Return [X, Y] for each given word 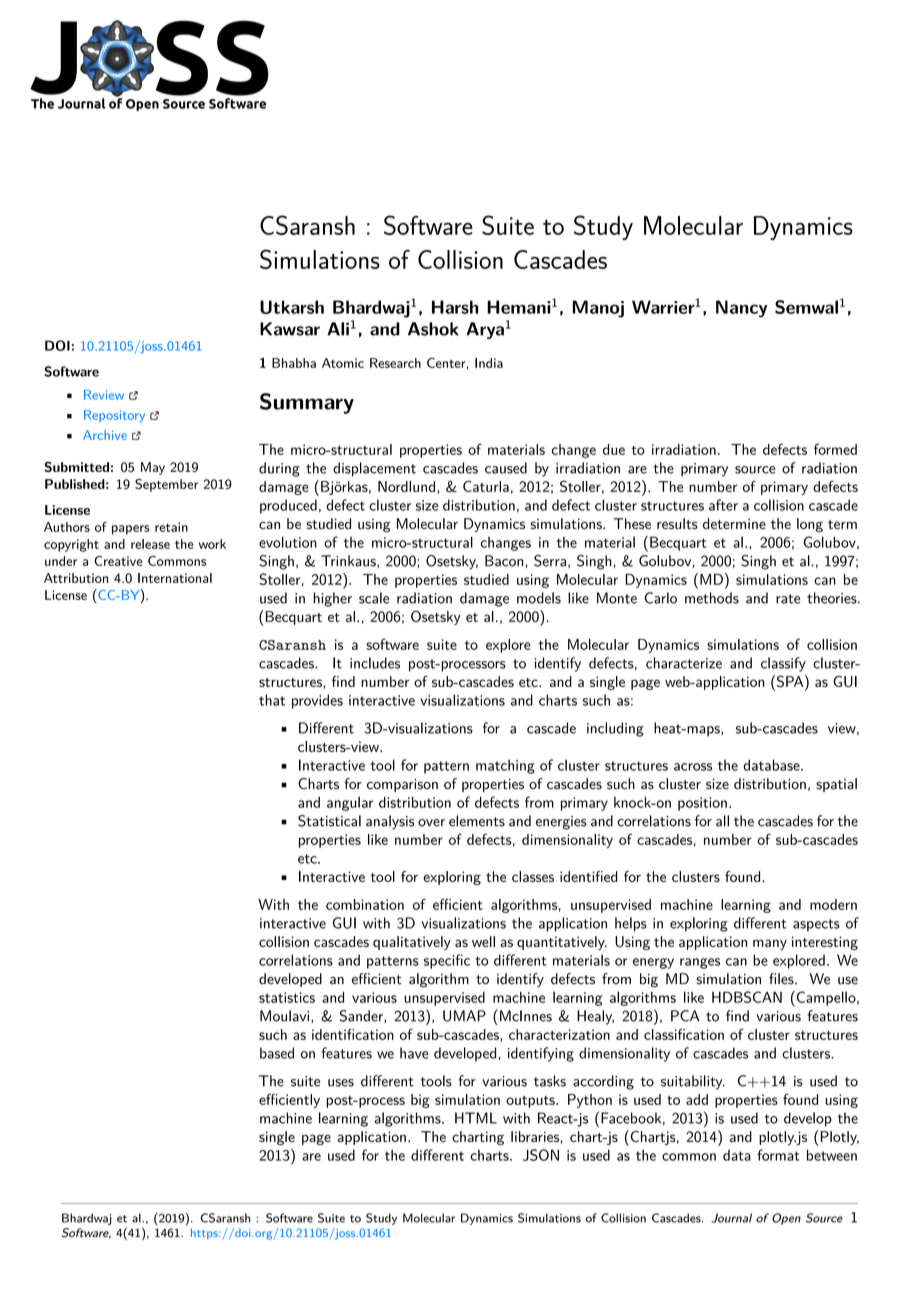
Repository [114, 416]
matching [505, 766]
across [693, 767]
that [272, 700]
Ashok [433, 329]
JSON [541, 1155]
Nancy [741, 309]
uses [341, 1083]
